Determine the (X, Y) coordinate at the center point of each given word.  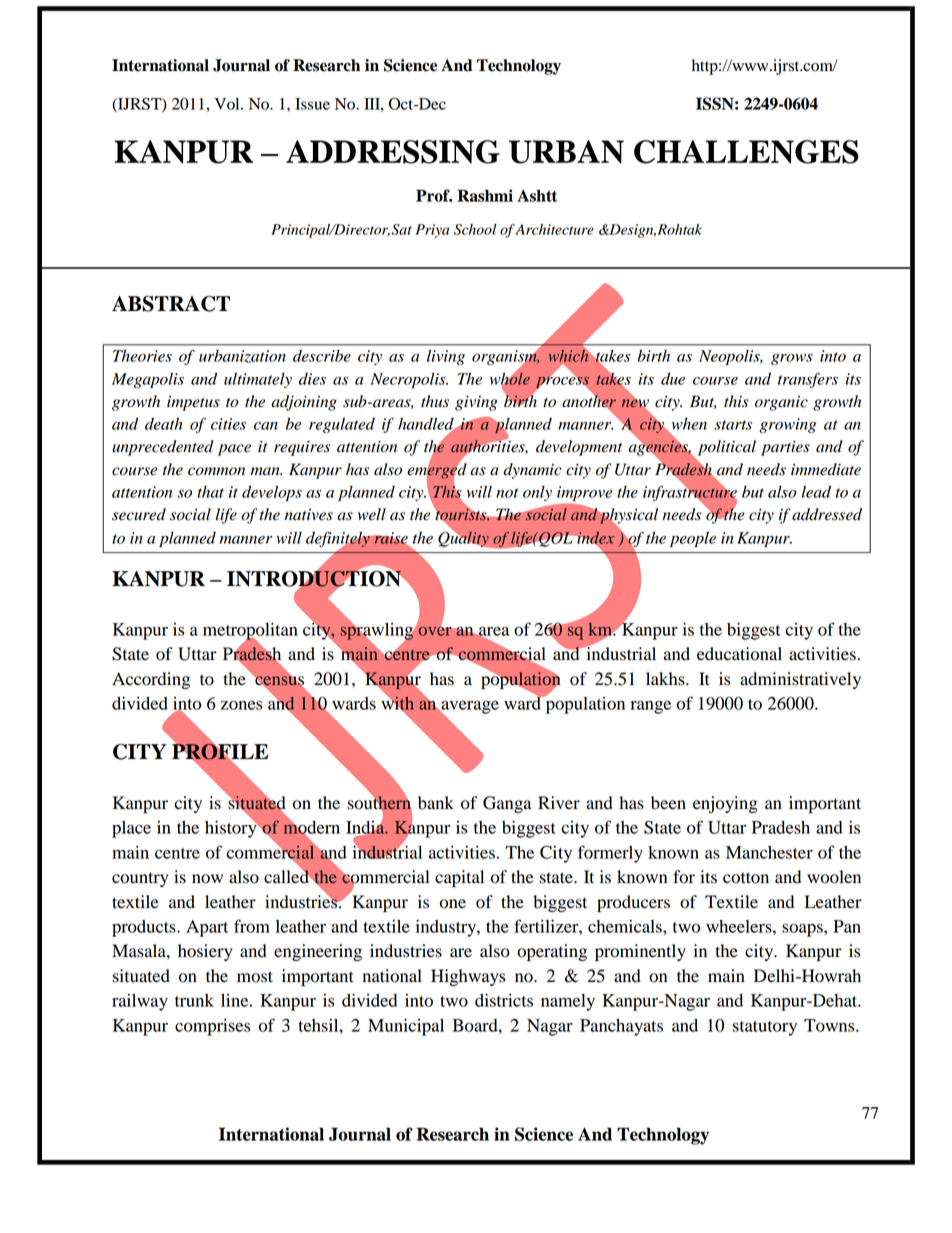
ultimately (258, 380)
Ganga (507, 804)
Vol (228, 104)
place (131, 829)
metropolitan (250, 632)
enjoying (725, 804)
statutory (764, 1028)
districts (504, 1000)
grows (792, 359)
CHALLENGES (746, 152)
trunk (194, 1000)
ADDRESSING (393, 152)
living (446, 357)
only (537, 493)
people (693, 539)
